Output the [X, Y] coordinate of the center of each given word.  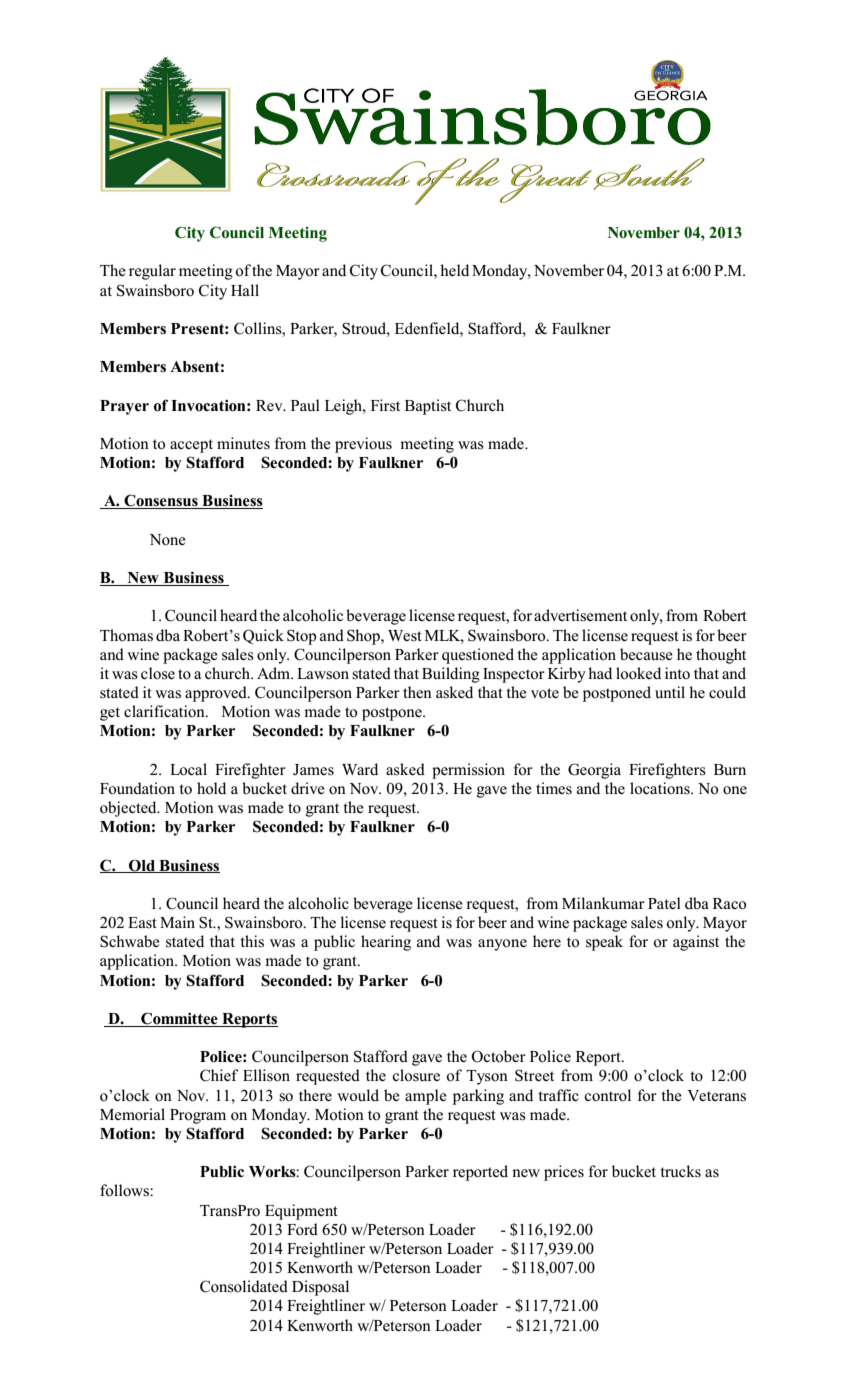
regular [152, 272]
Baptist [428, 407]
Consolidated [244, 1286]
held [454, 270]
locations [661, 788]
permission [468, 771]
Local [188, 769]
